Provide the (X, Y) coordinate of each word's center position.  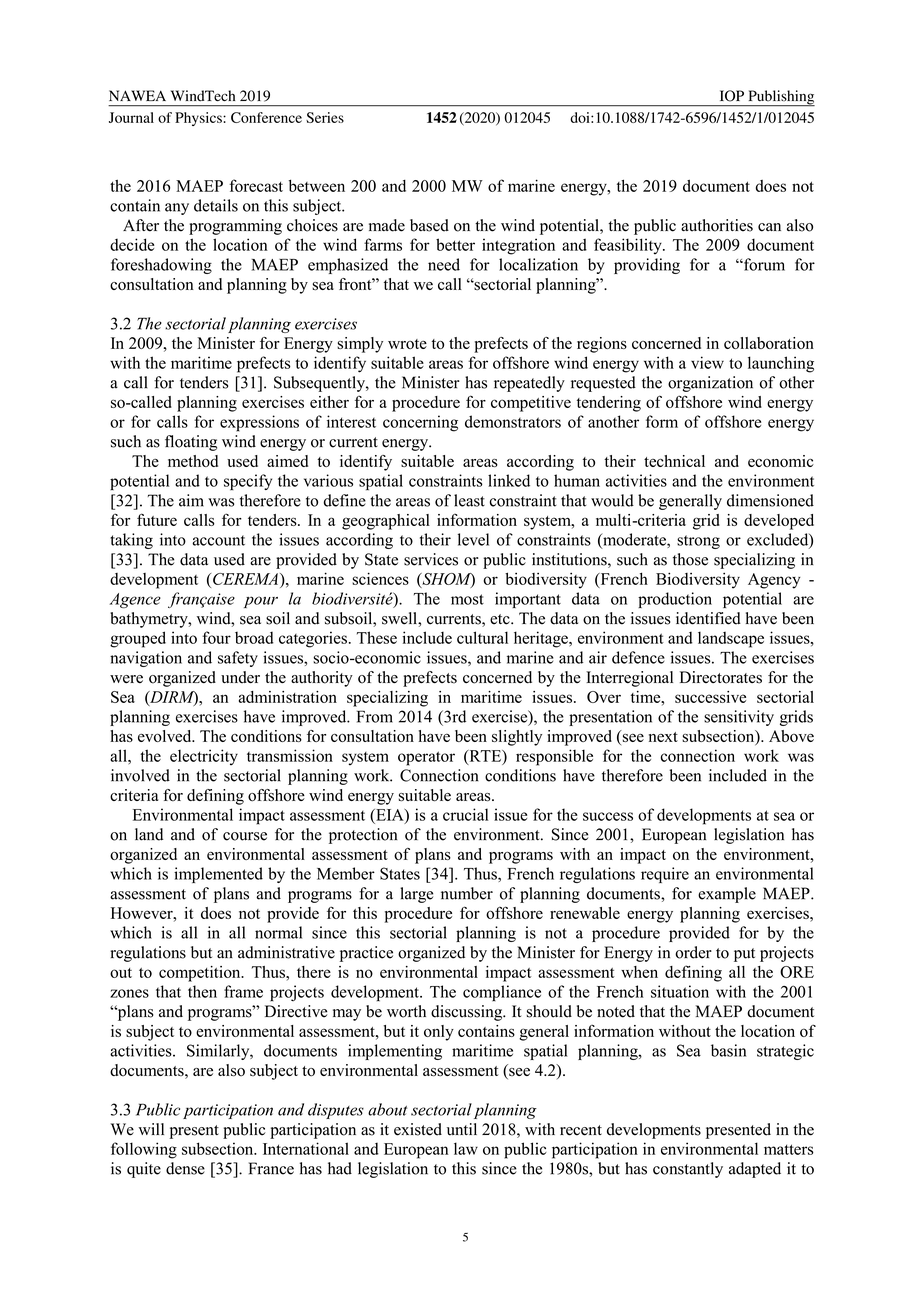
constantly (688, 1170)
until (462, 1129)
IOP (732, 96)
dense (185, 1168)
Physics (199, 119)
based (429, 225)
